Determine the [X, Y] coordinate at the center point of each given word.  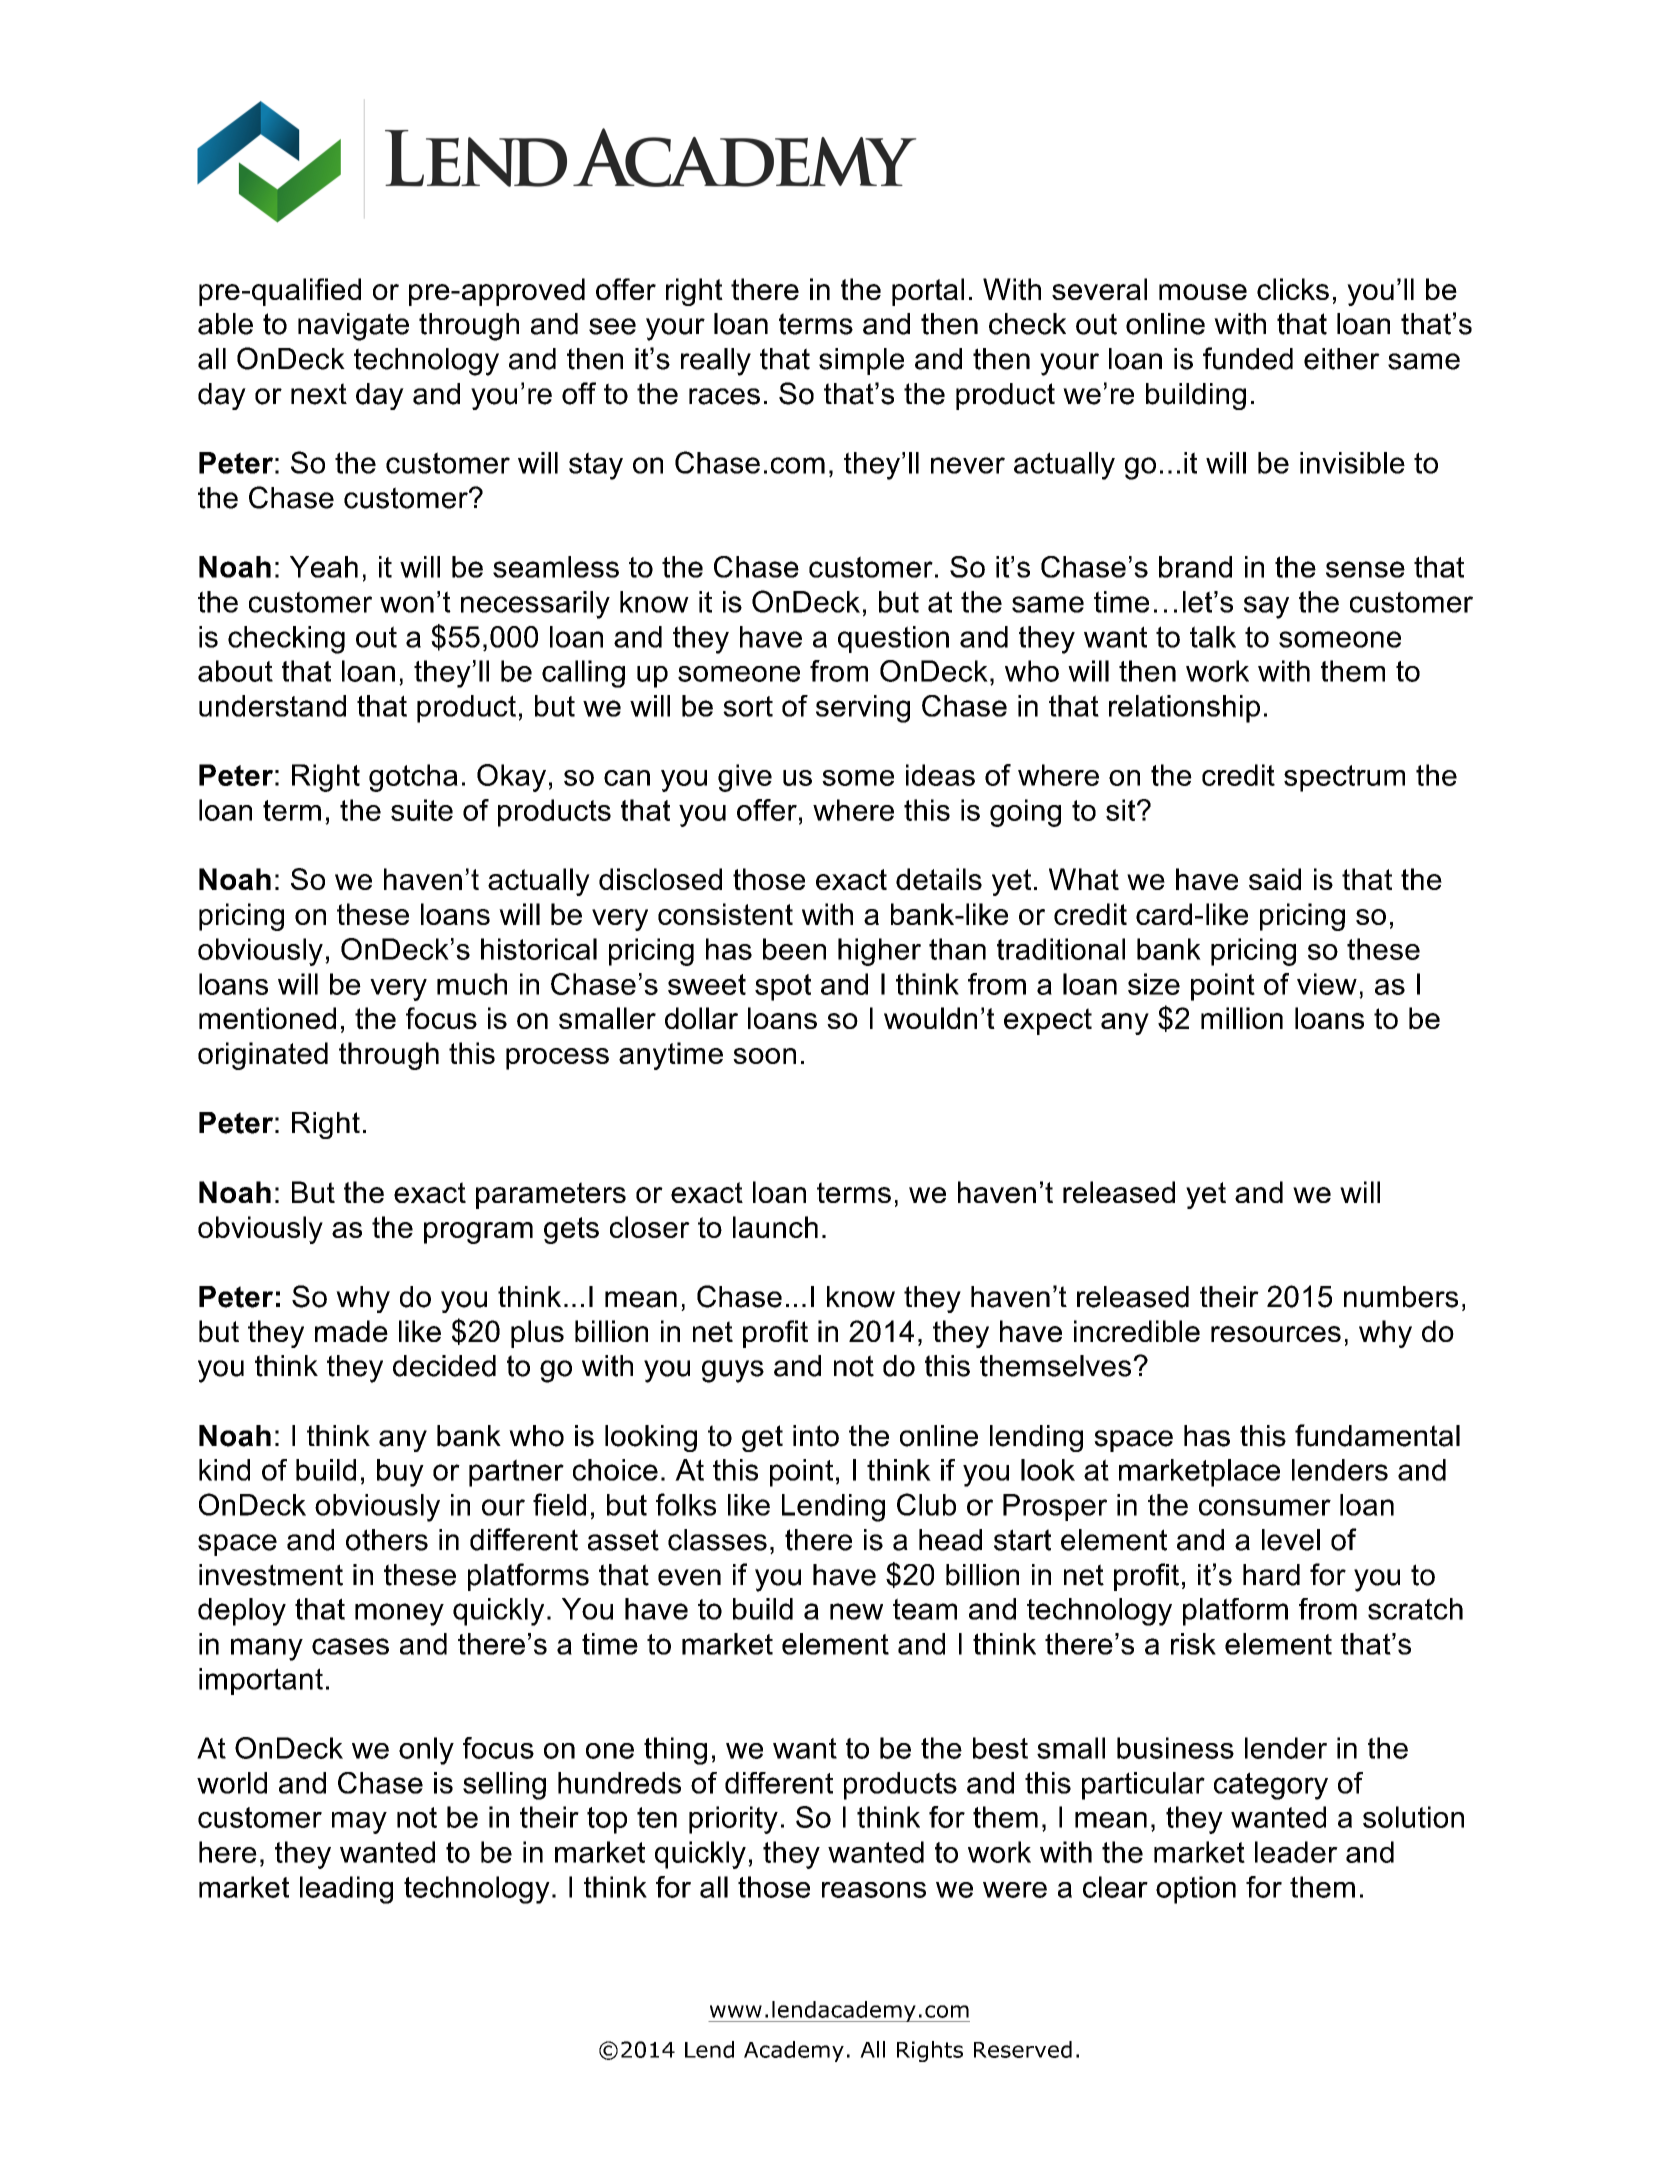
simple [861, 361]
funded [1248, 358]
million [1242, 1018]
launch [775, 1227]
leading [346, 1890]
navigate [353, 327]
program [478, 1233]
